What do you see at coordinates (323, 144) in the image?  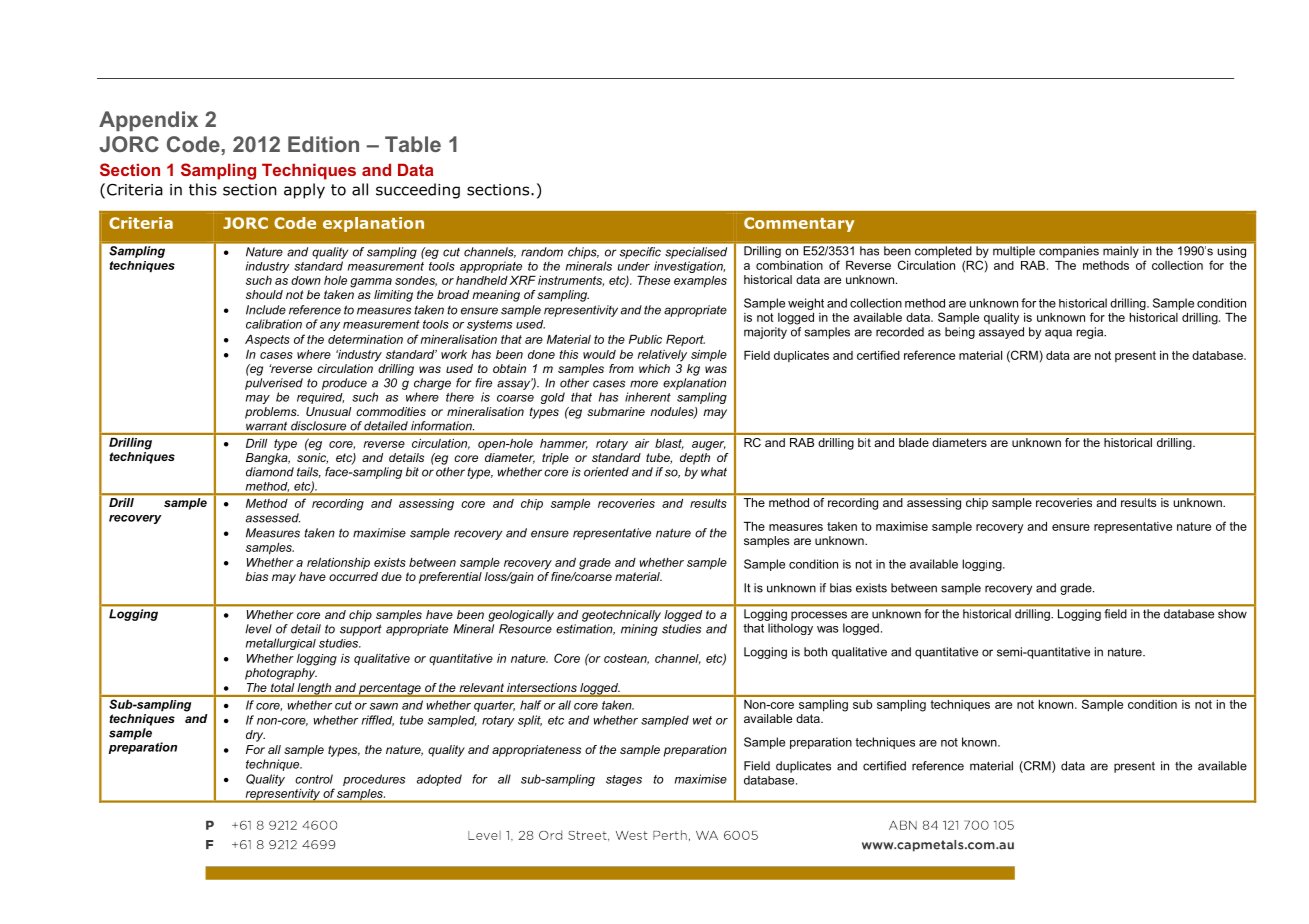 I see `Edition` at bounding box center [323, 144].
